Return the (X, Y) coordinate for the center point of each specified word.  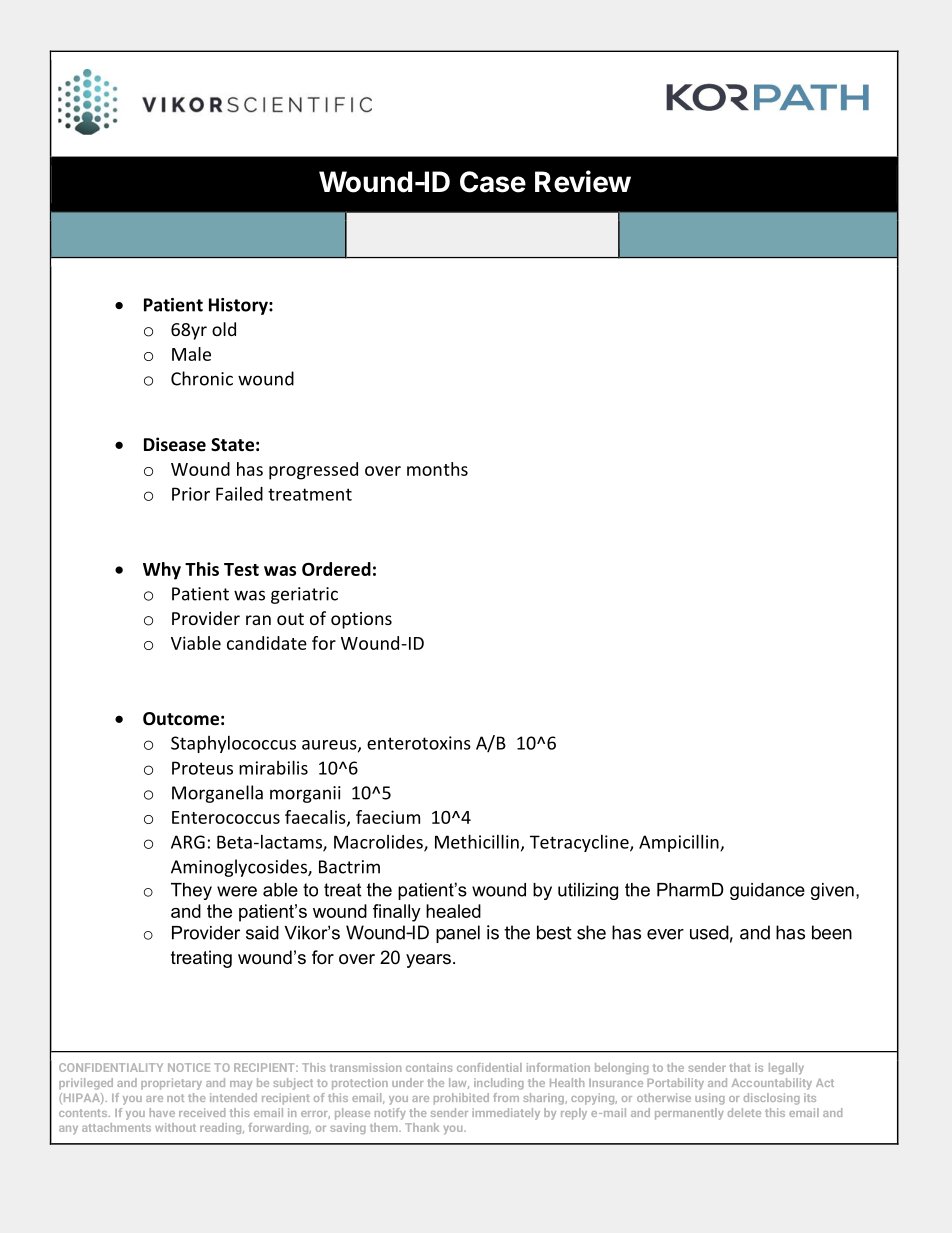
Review (583, 181)
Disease (175, 444)
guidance (767, 891)
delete (744, 1112)
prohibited (461, 1099)
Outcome (181, 719)
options (361, 620)
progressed (313, 471)
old (224, 329)
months (437, 469)
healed (453, 911)
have (162, 1112)
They (191, 891)
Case (493, 182)
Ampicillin (680, 843)
